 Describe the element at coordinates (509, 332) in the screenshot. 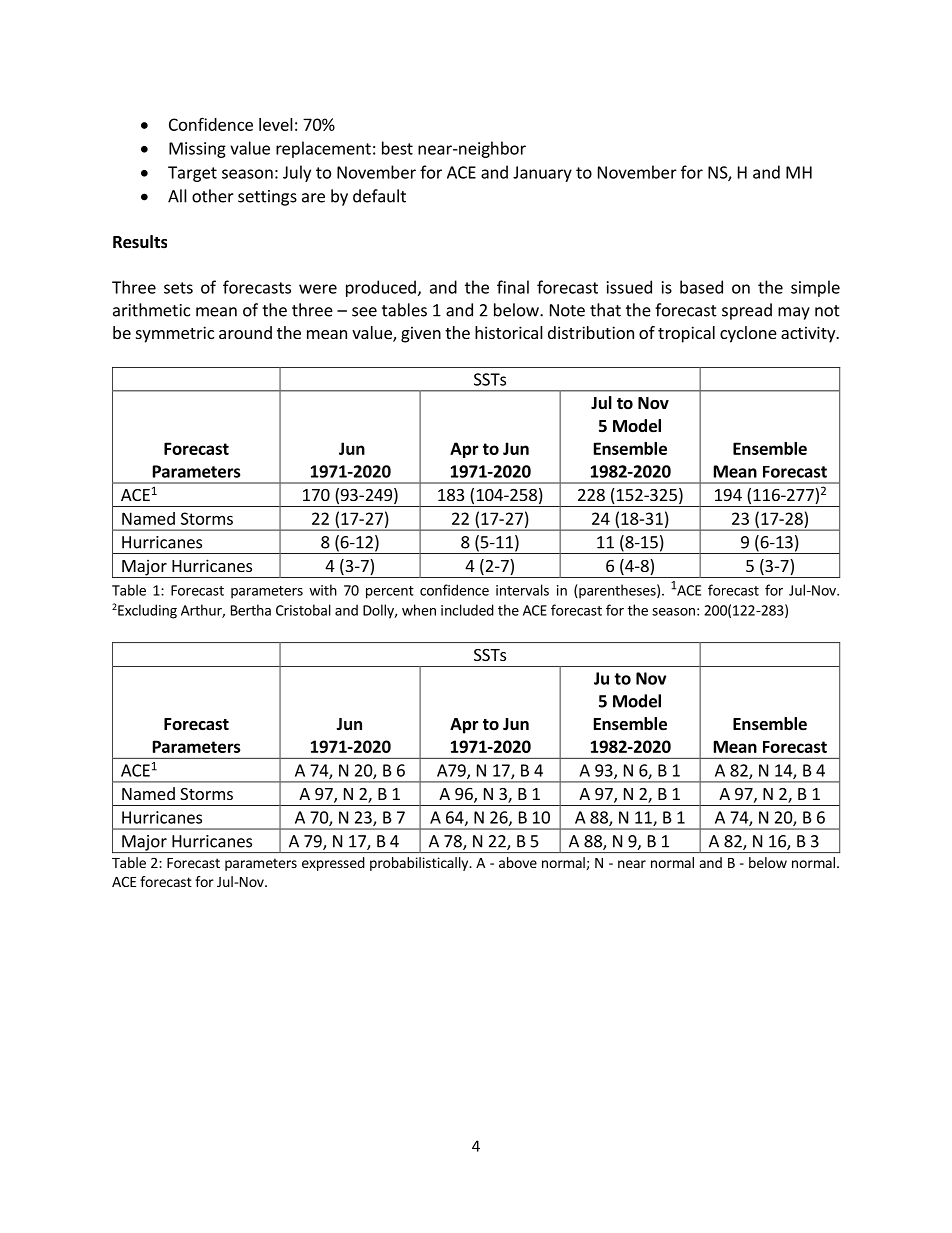

I see `historical` at that location.
